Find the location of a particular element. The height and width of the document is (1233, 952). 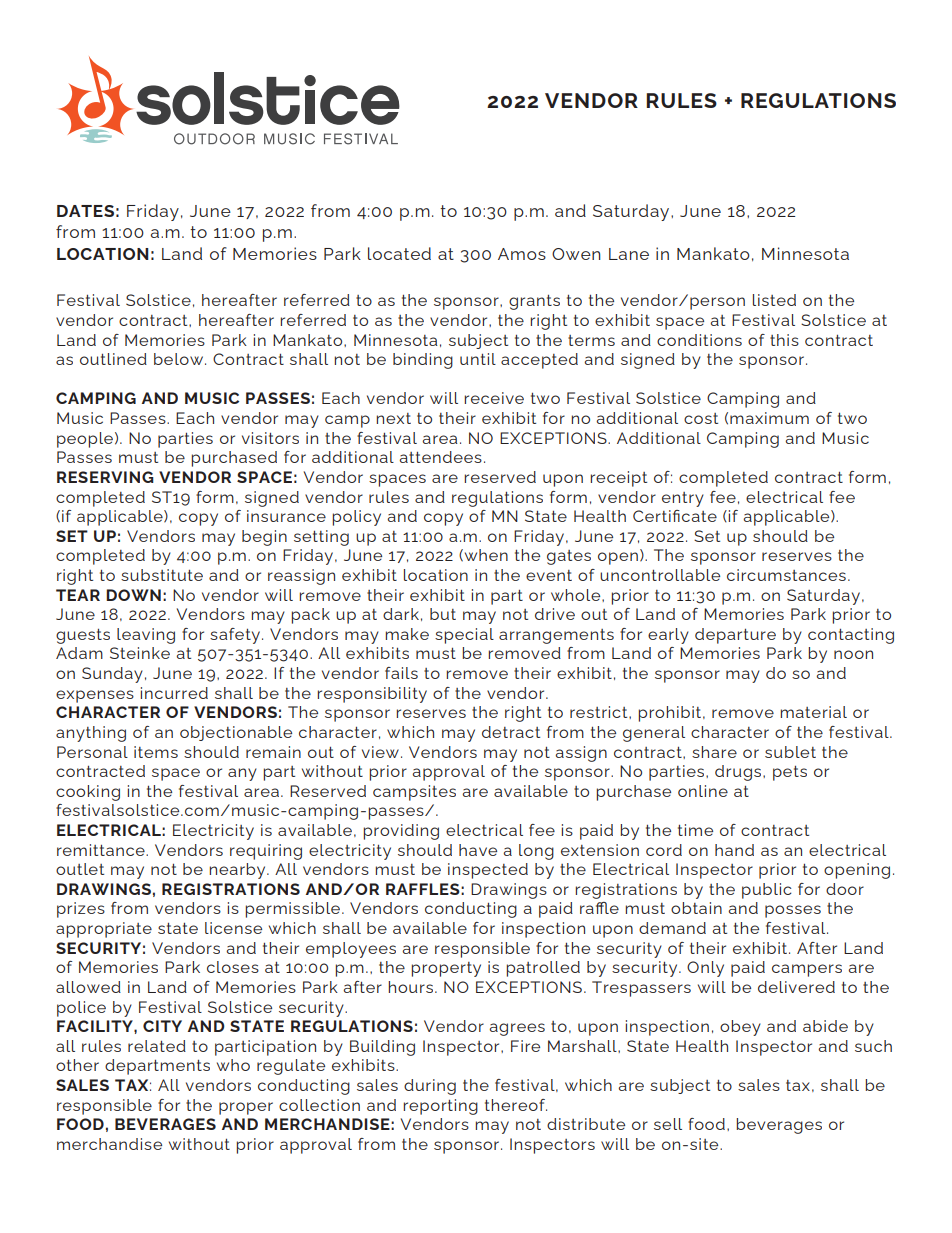

reporting is located at coordinates (440, 1107).
